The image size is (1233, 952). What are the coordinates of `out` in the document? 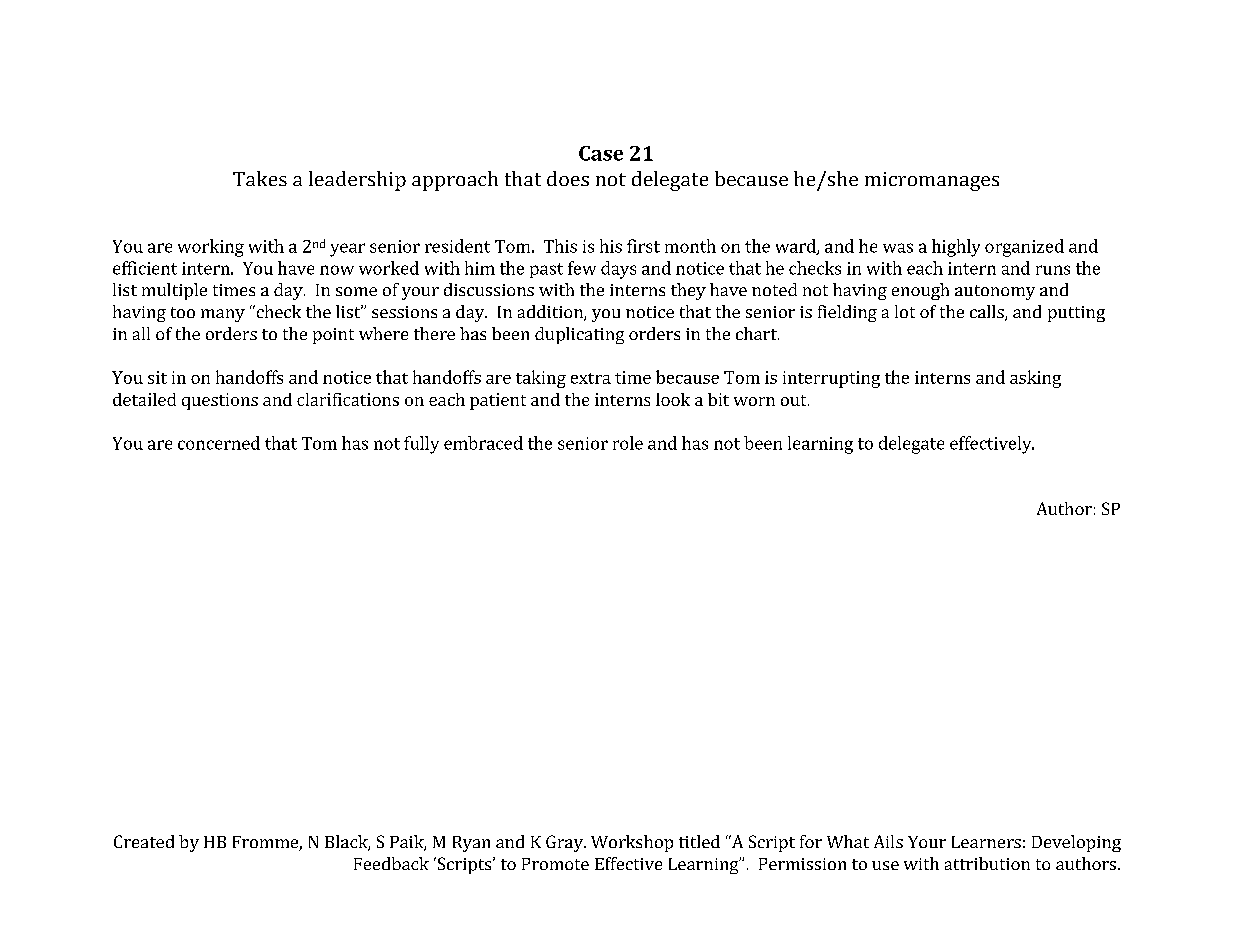 It's located at (795, 400).
